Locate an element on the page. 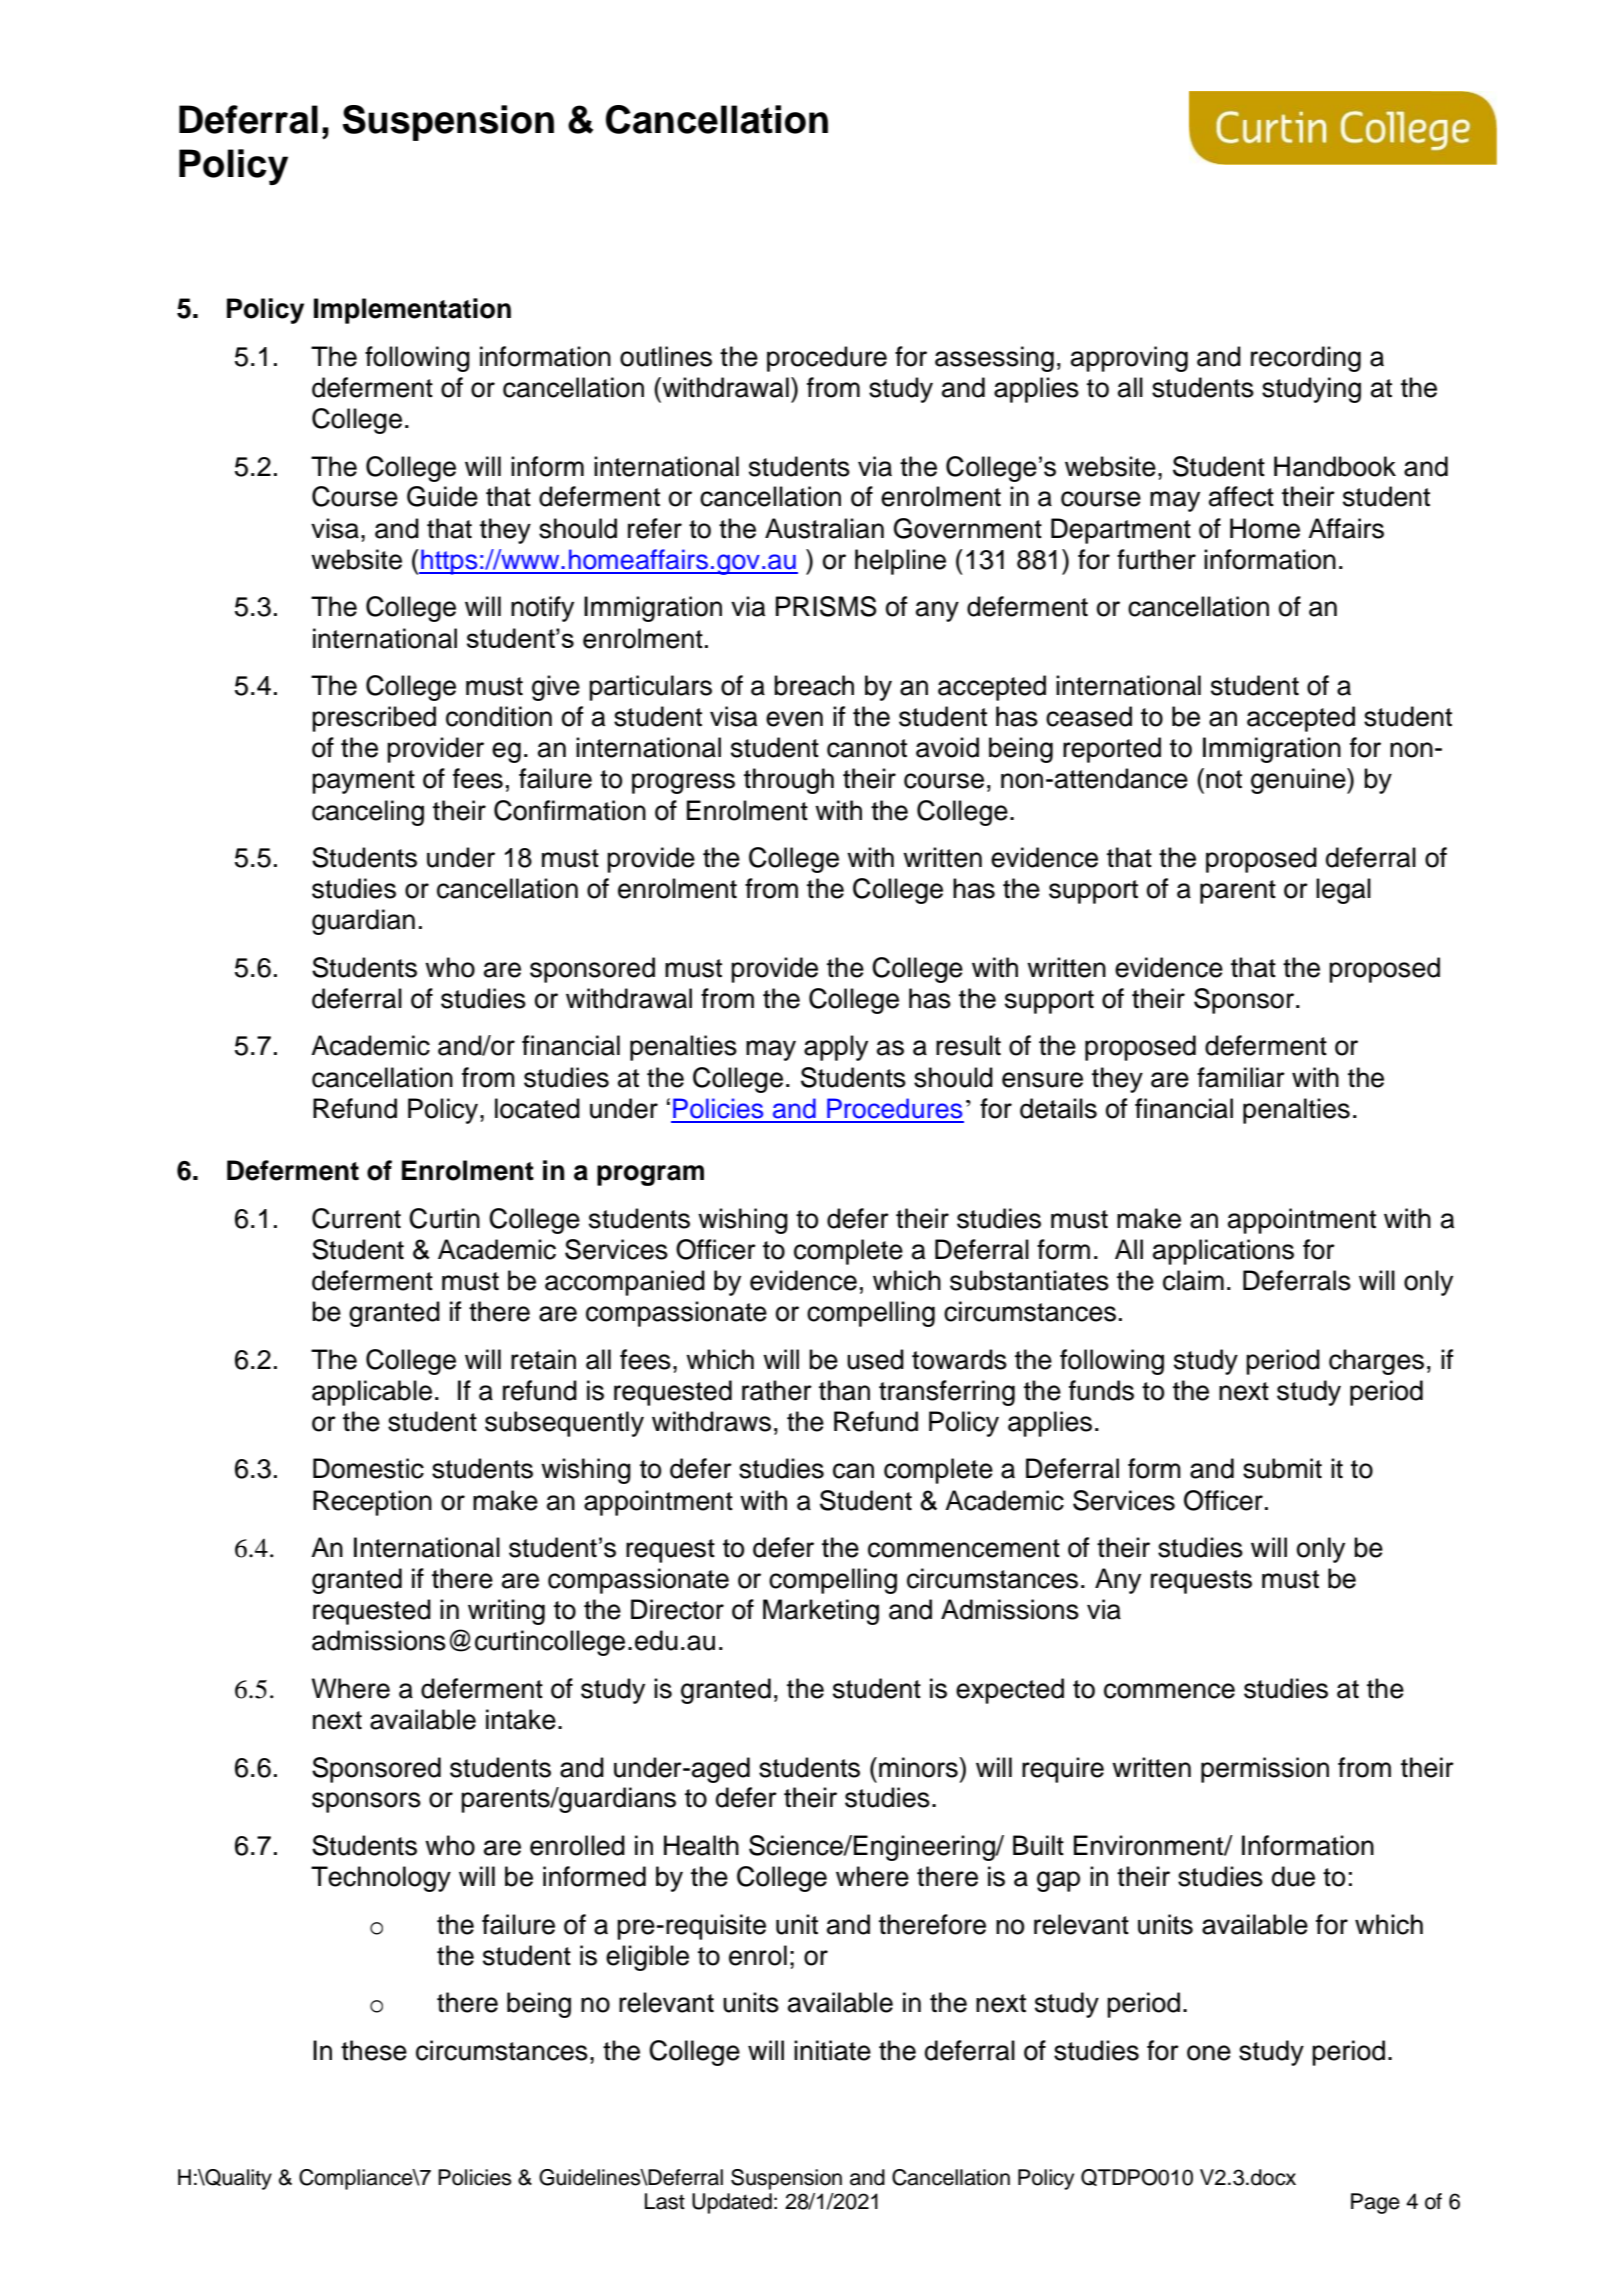 This page has width=1614, height=2282. Implementation is located at coordinates (412, 311).
